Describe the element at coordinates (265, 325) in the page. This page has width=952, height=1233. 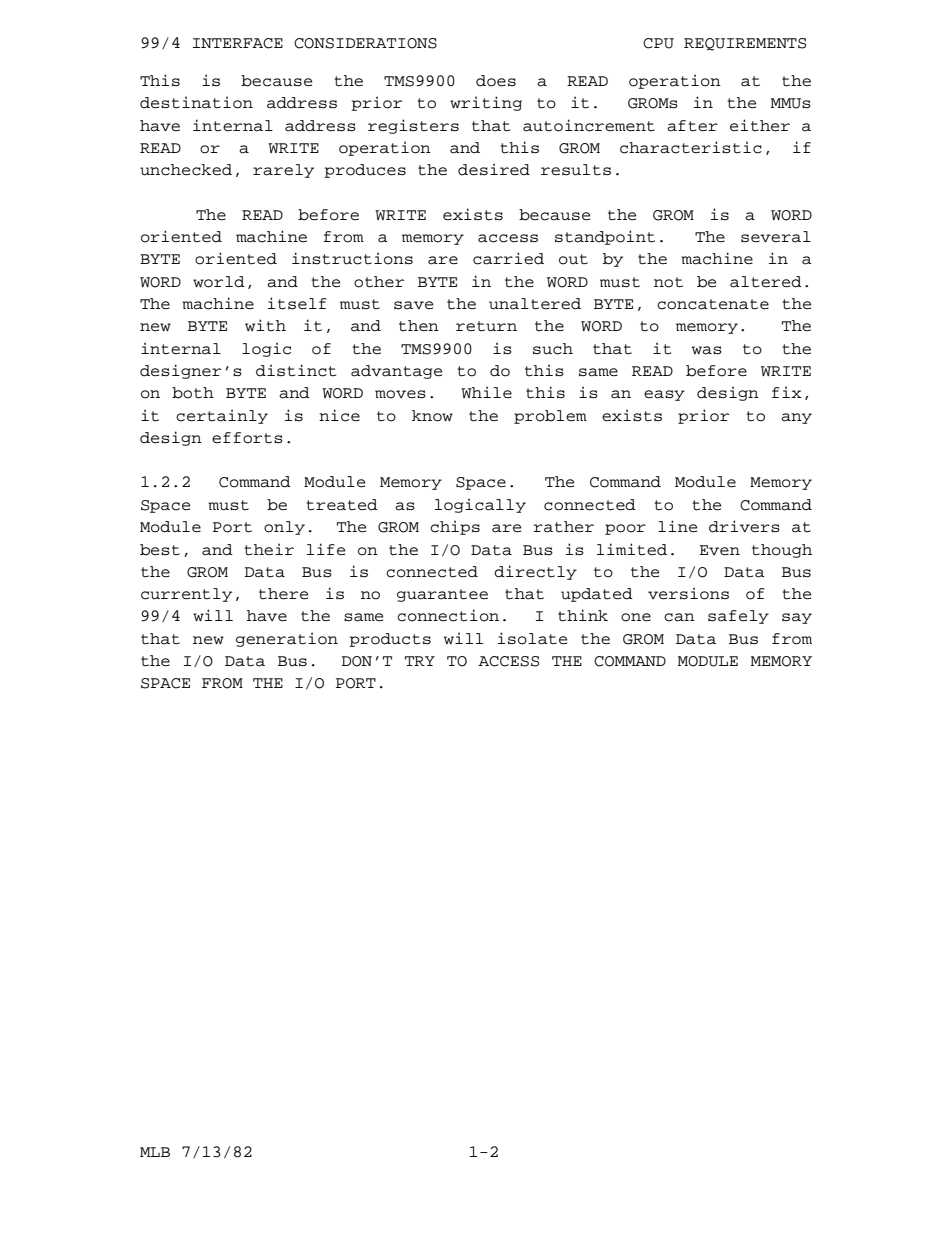
I see `with` at that location.
